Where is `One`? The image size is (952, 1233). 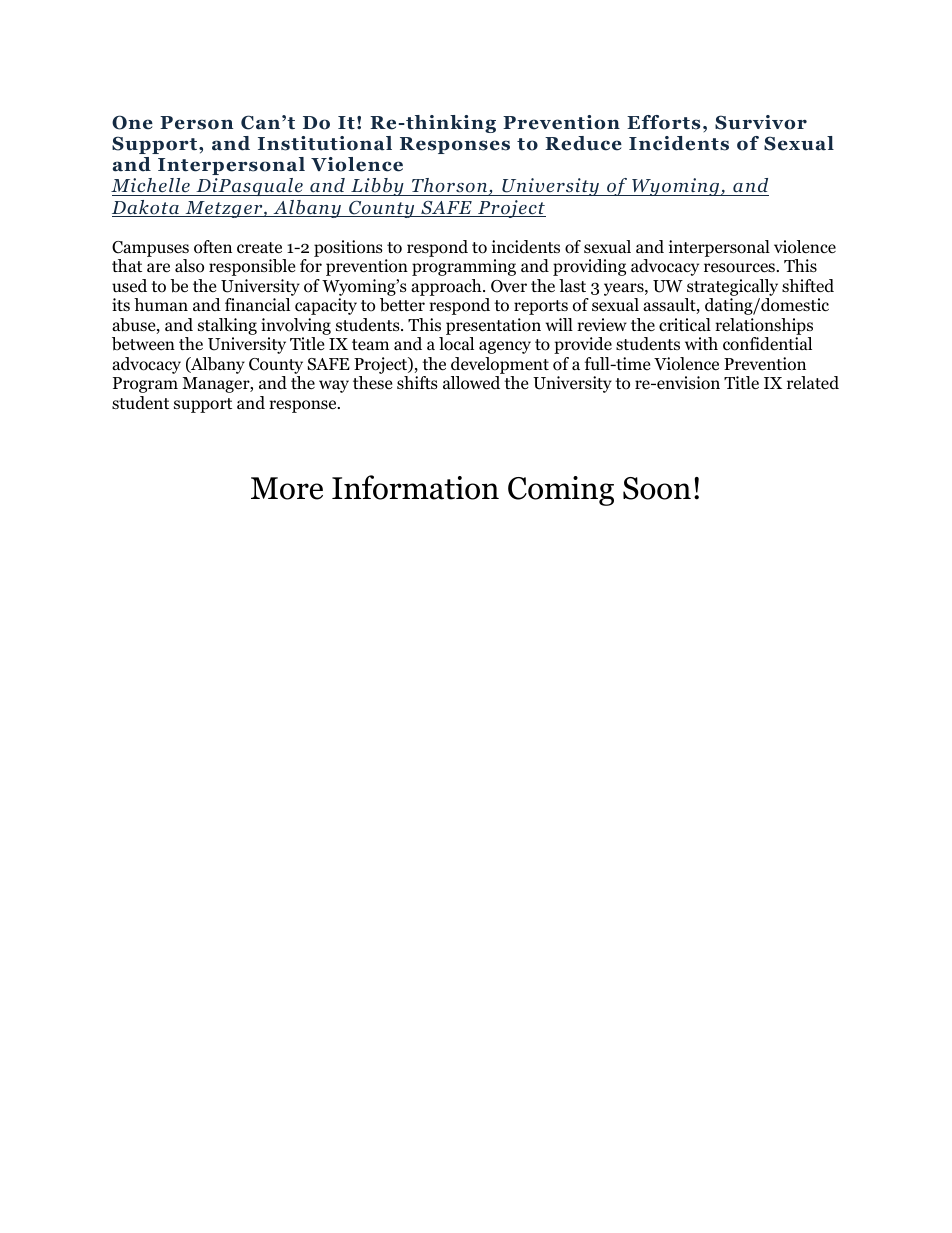 One is located at coordinates (132, 122).
